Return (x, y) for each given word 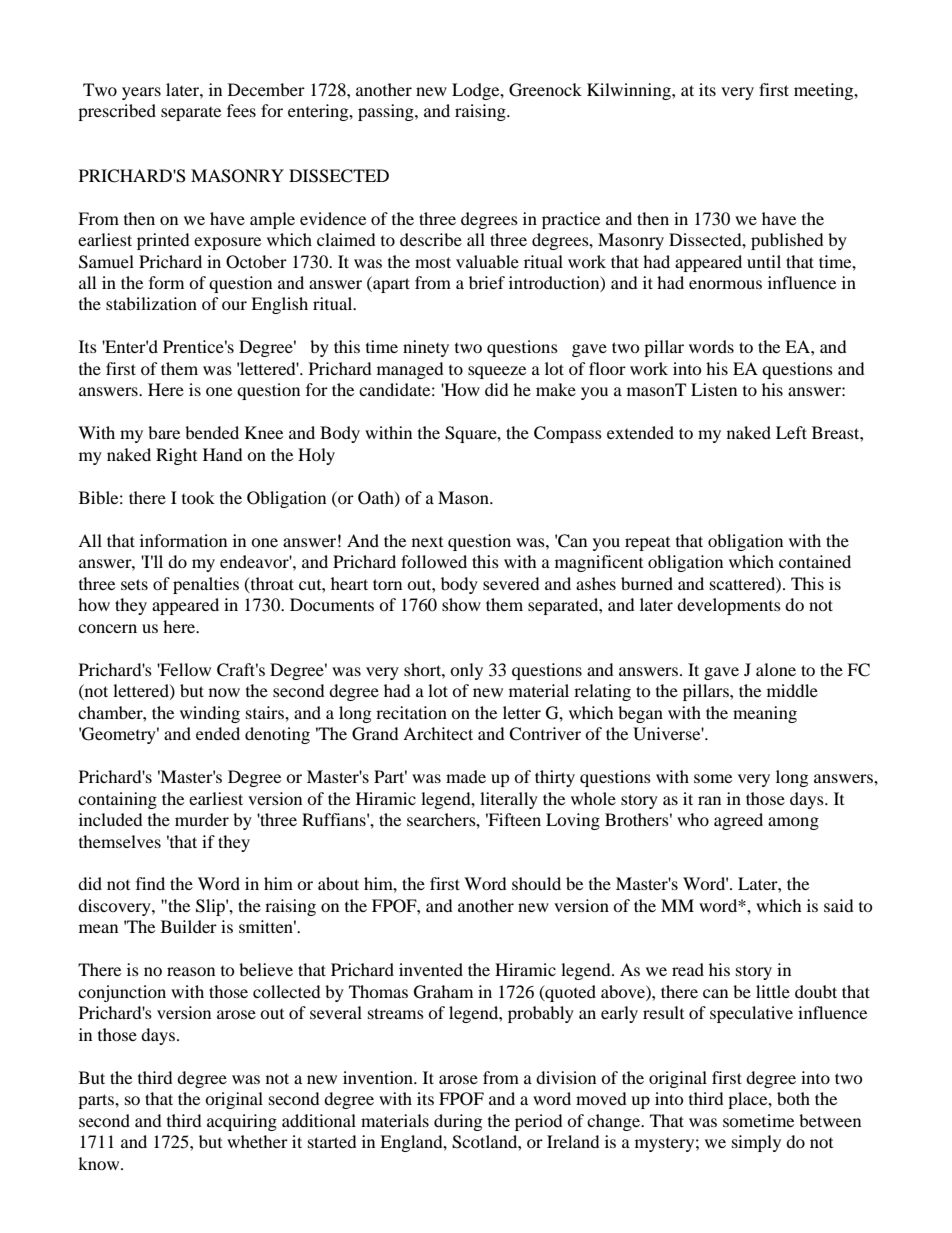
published (787, 241)
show (461, 604)
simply (756, 1143)
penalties (206, 585)
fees (241, 110)
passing (387, 112)
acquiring (242, 1122)
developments (729, 606)
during (458, 1122)
